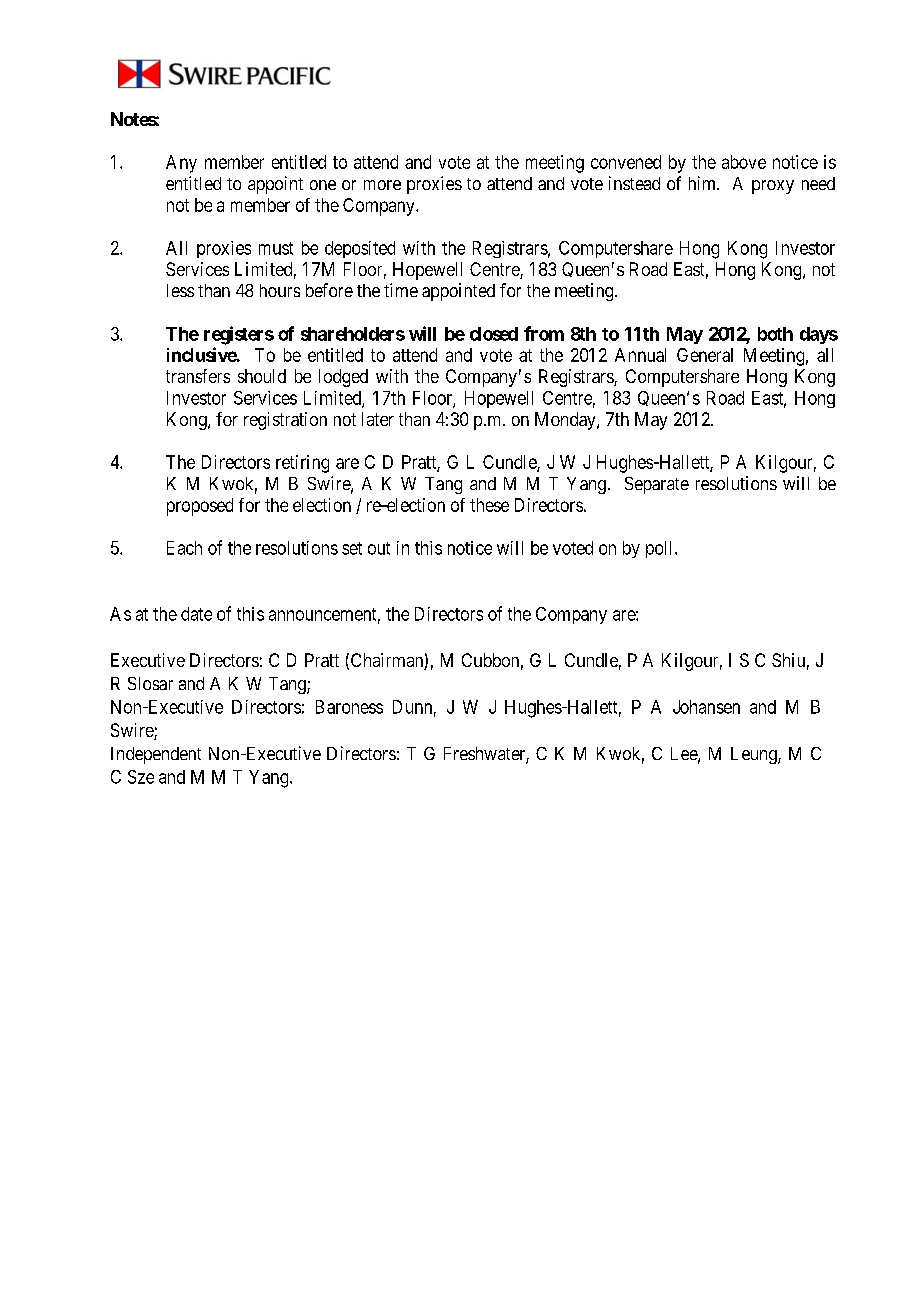 This image has height=1308, width=924. What do you see at coordinates (489, 505) in the image?
I see `these` at bounding box center [489, 505].
